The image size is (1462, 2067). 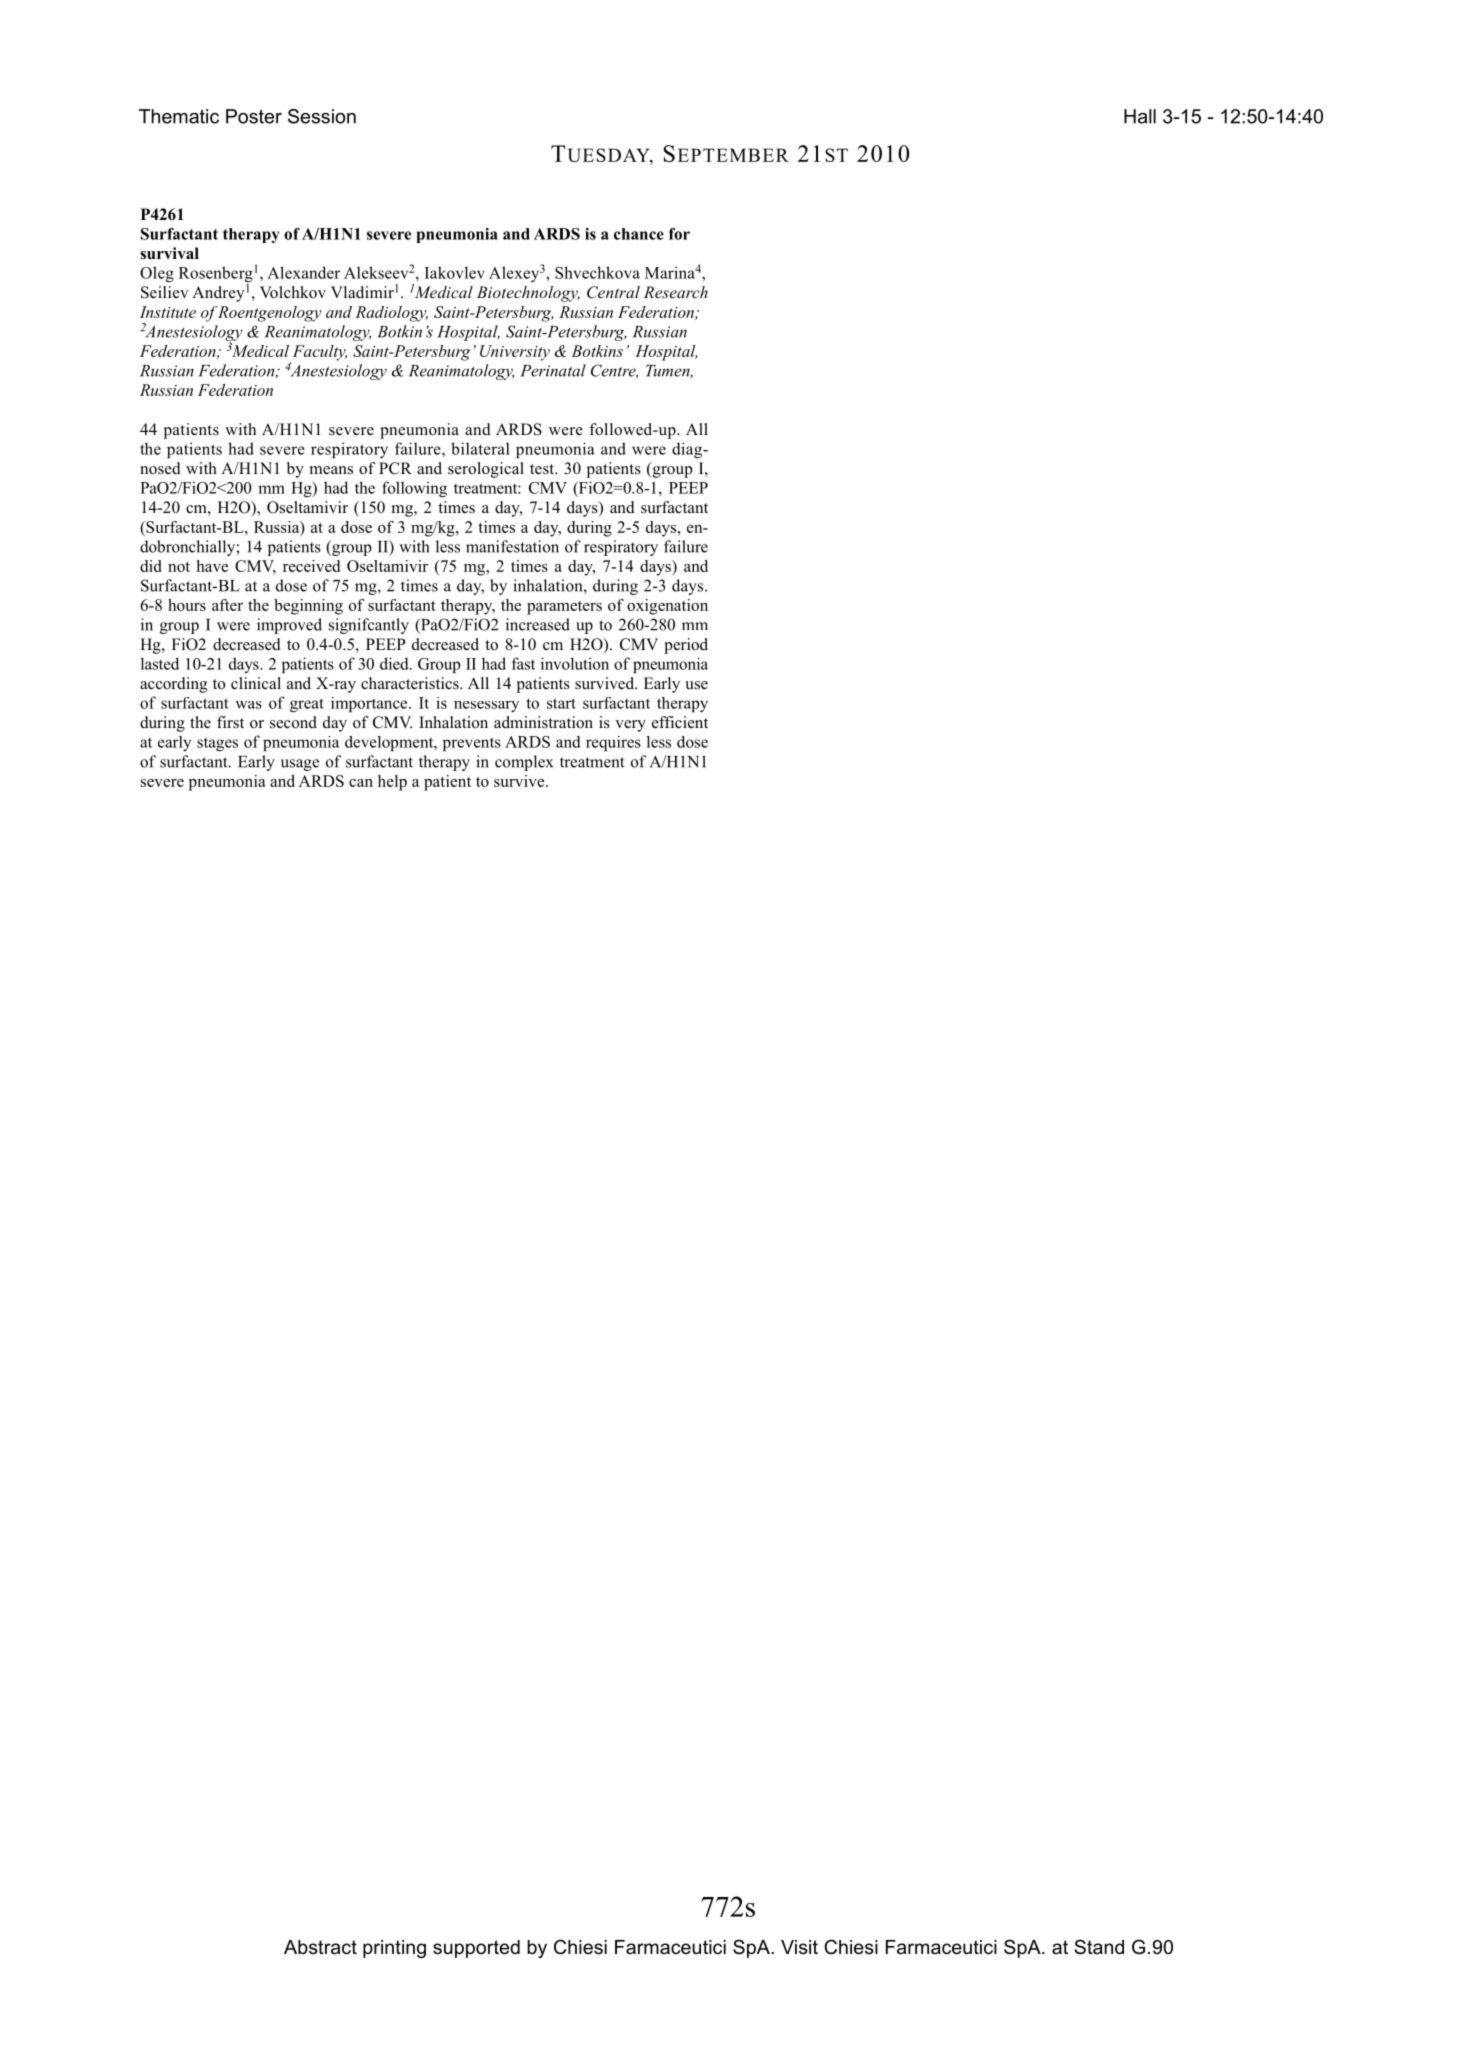 What do you see at coordinates (696, 685) in the image?
I see `use` at bounding box center [696, 685].
